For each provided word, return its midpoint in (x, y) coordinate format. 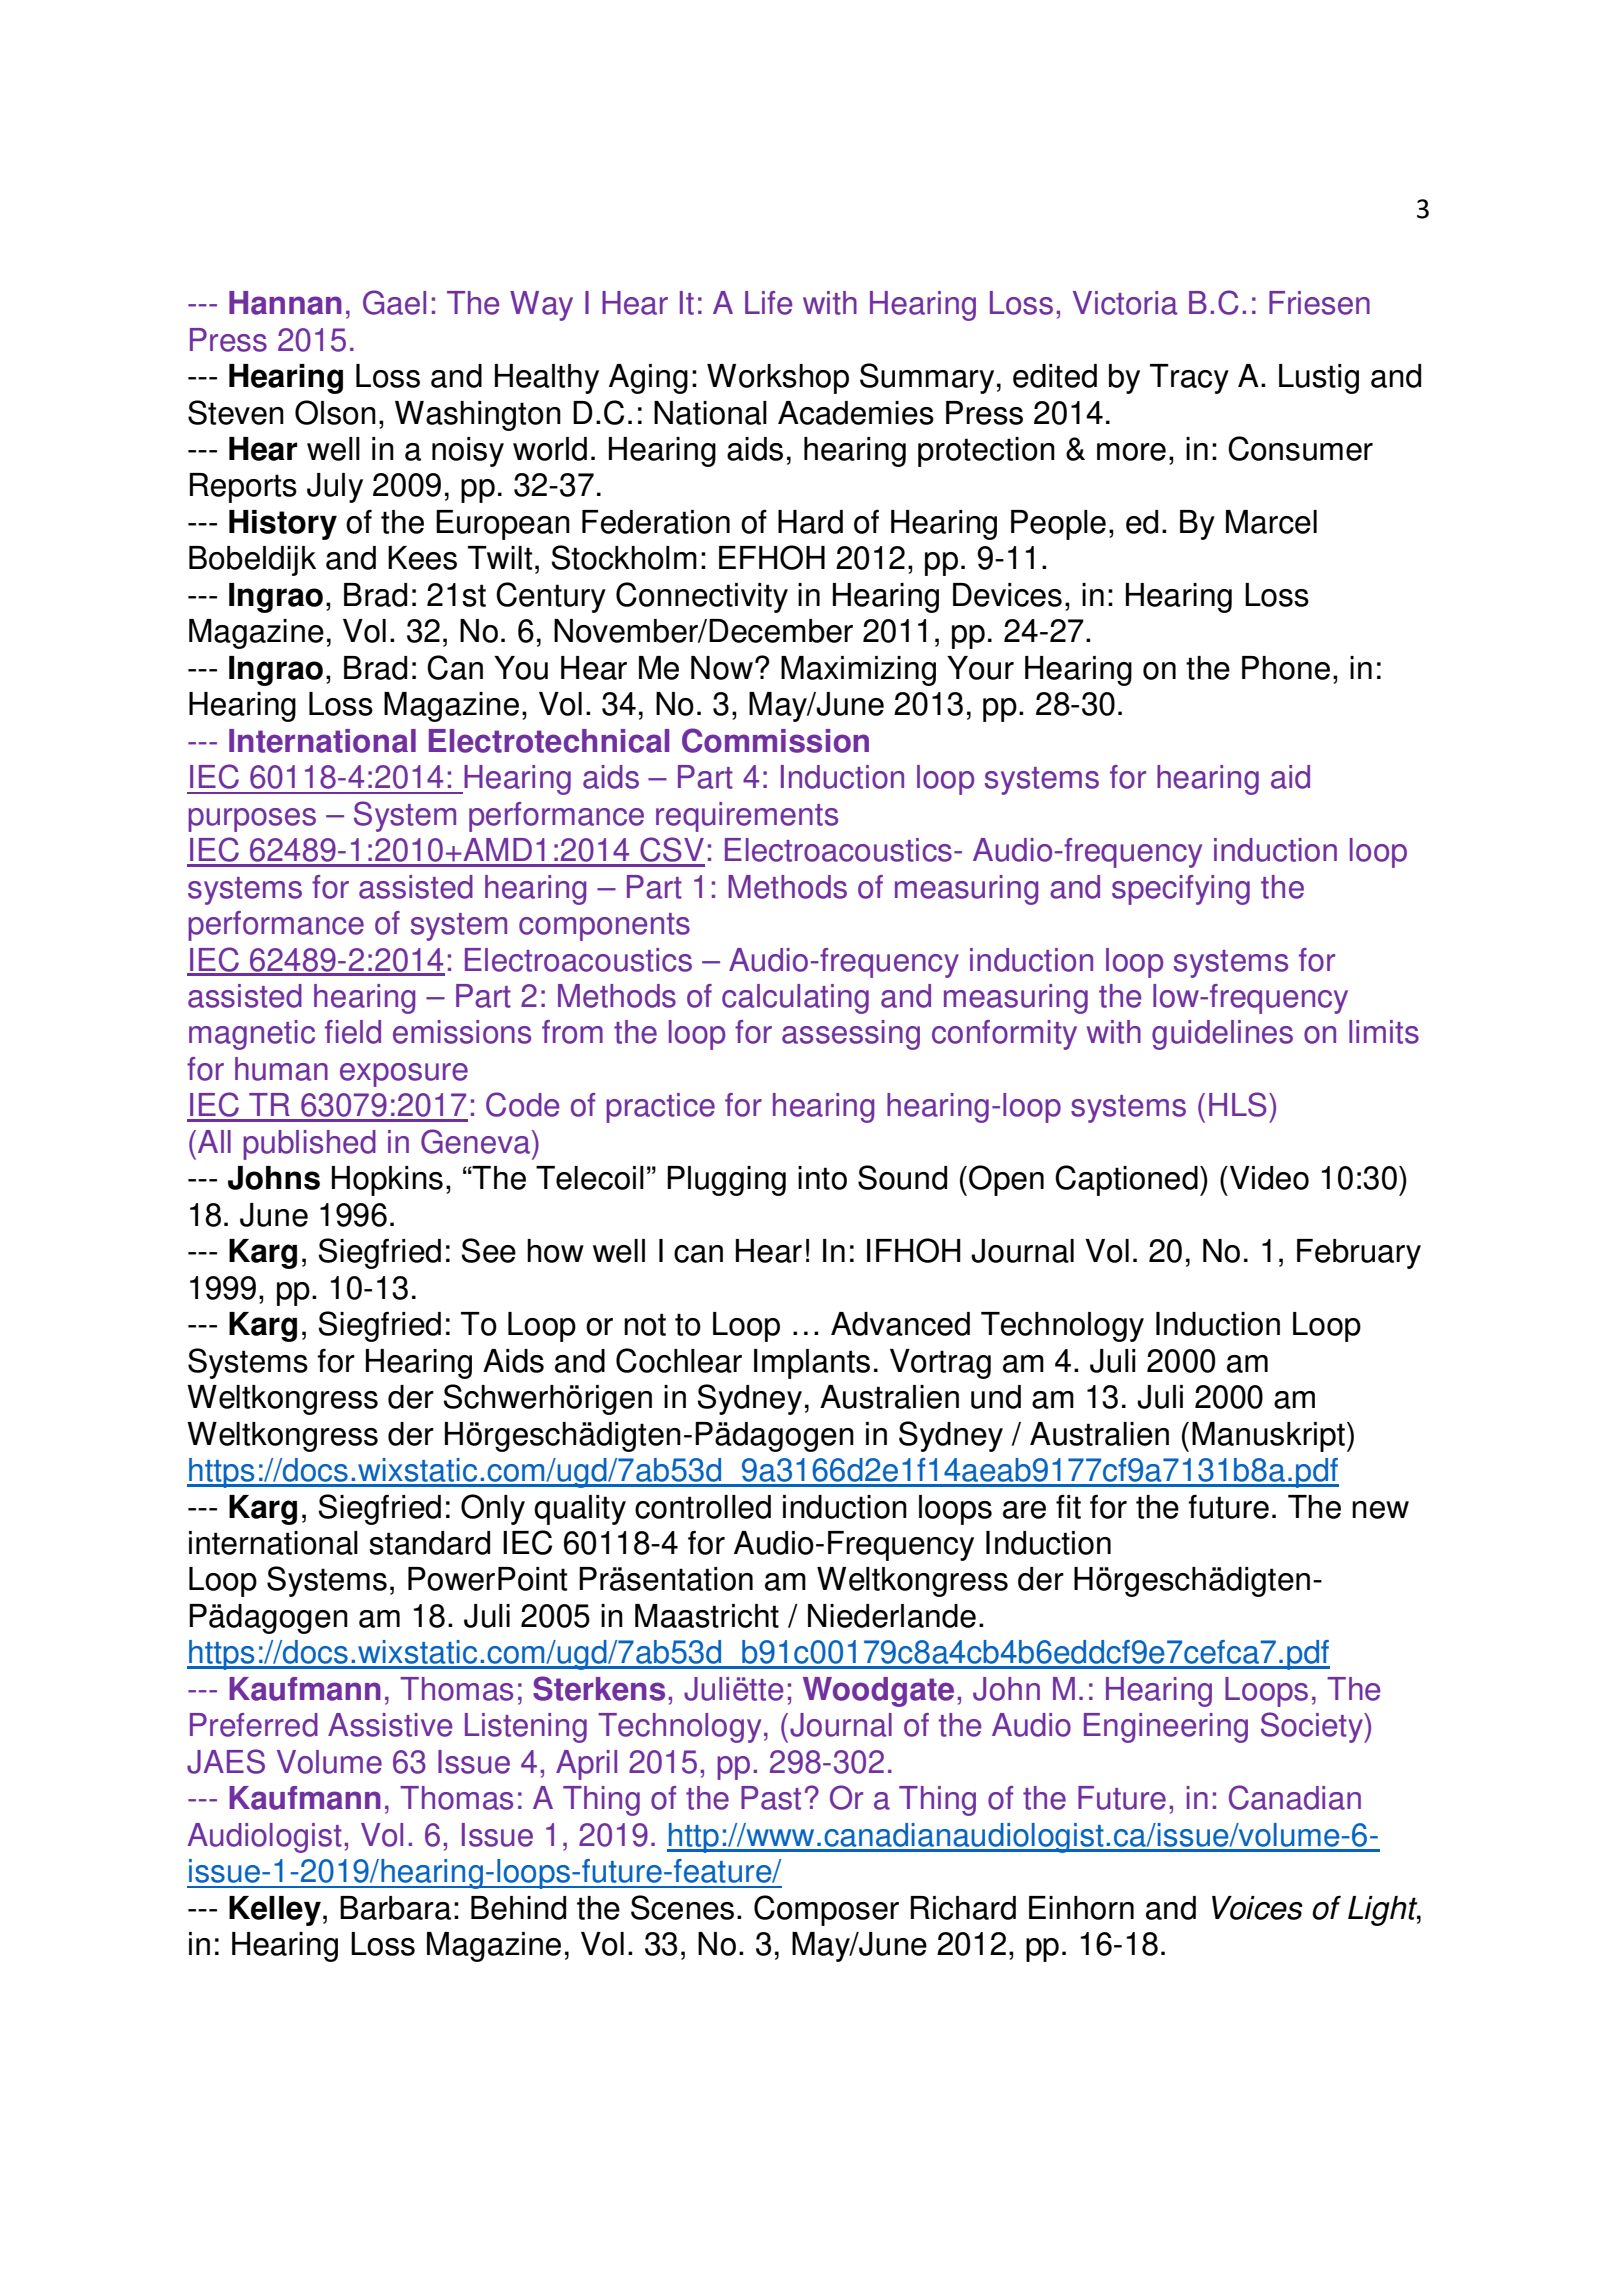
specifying (1181, 890)
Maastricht (707, 1616)
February (1359, 1254)
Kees (422, 558)
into (822, 1178)
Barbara (395, 1908)
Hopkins (387, 1181)
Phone (1286, 668)
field (353, 1032)
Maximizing (858, 671)
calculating (795, 999)
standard (429, 1543)
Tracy (1189, 379)
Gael (394, 302)
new (1380, 1510)
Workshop (778, 379)
